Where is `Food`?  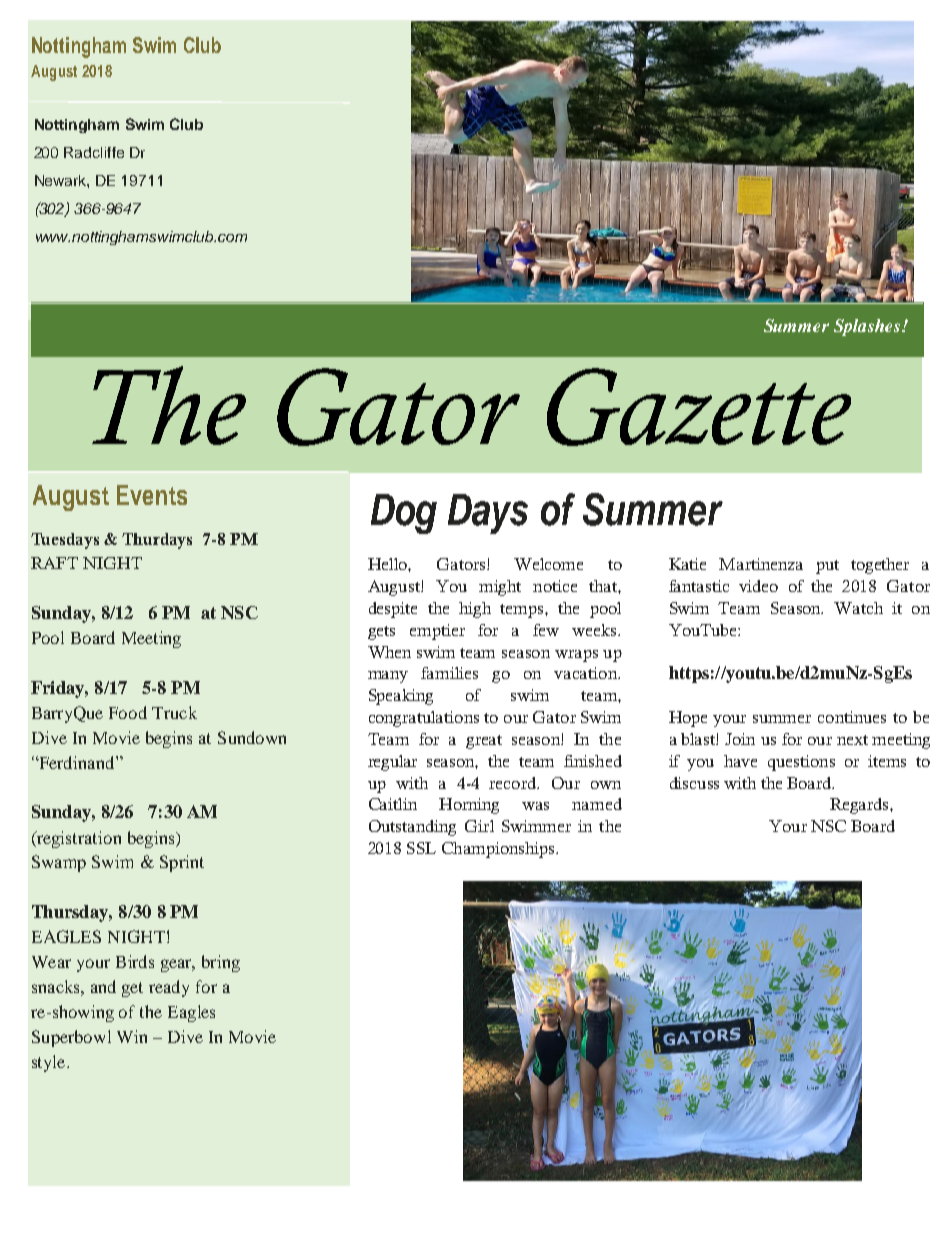 Food is located at coordinates (128, 712).
